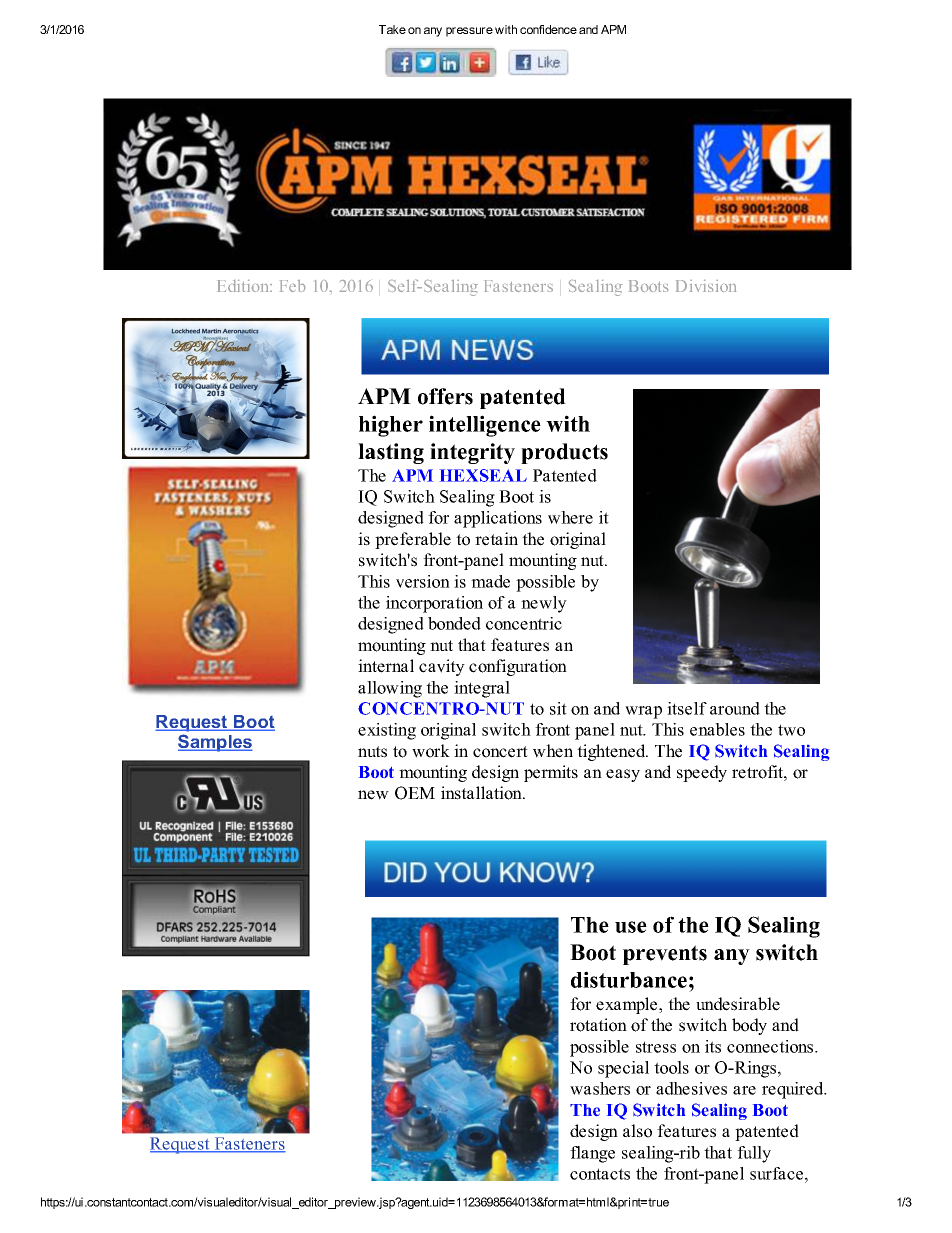 The width and height of the image is (952, 1233). What do you see at coordinates (706, 286) in the image?
I see `Division` at bounding box center [706, 286].
